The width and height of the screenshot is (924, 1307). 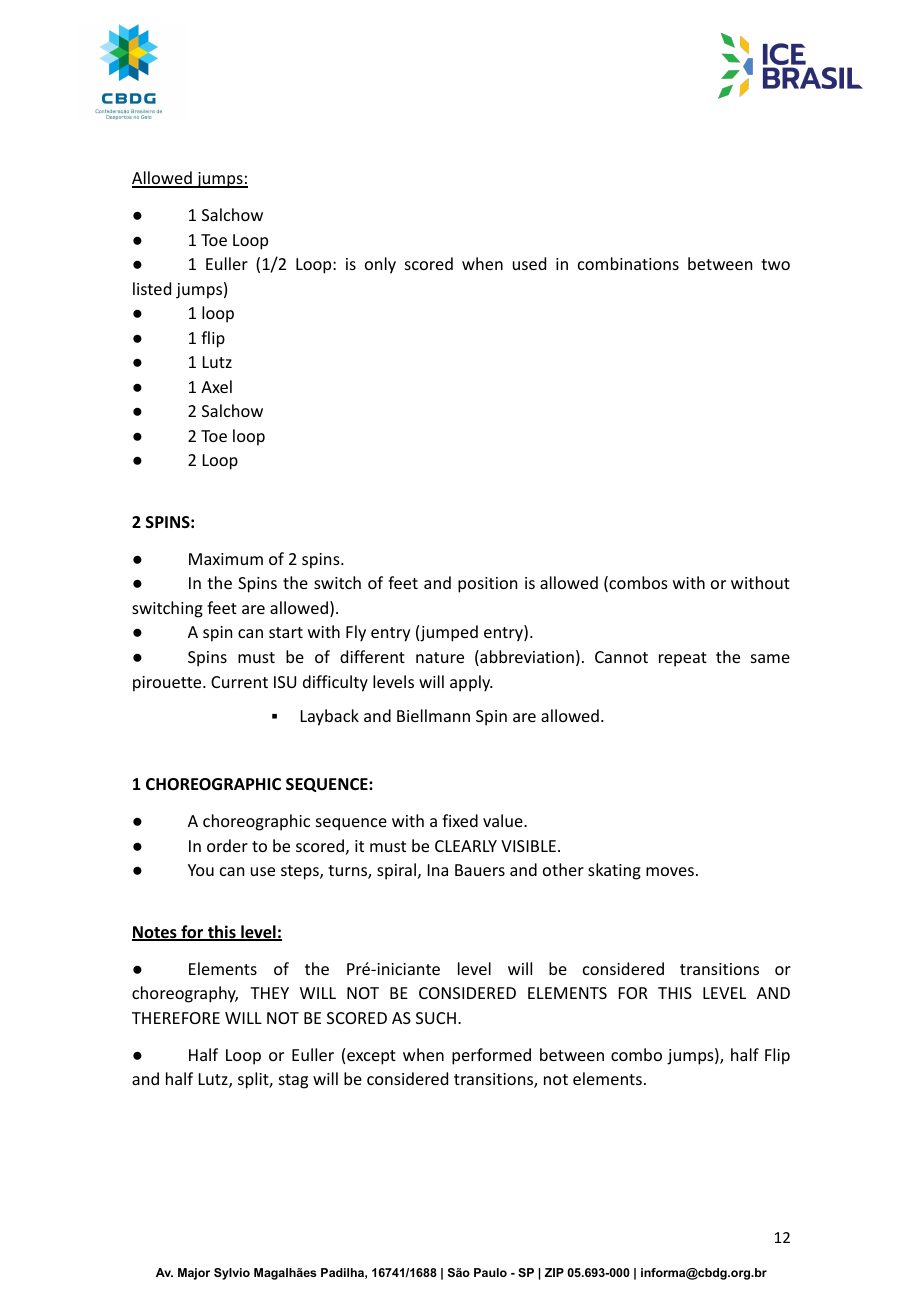 What do you see at coordinates (227, 845) in the screenshot?
I see `order` at bounding box center [227, 845].
